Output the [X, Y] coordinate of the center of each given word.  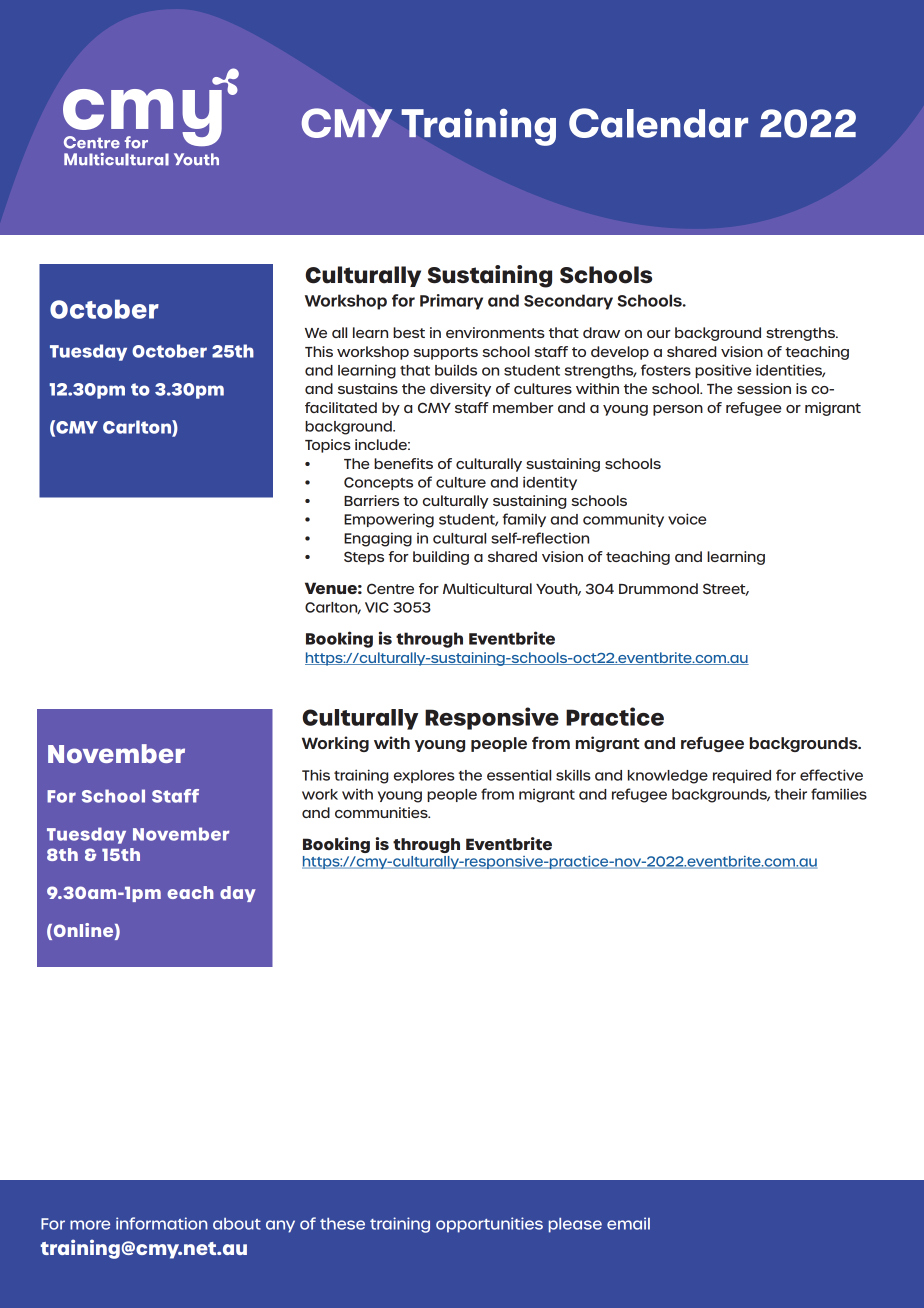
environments [495, 332]
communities [382, 812]
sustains [368, 388]
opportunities [489, 1225]
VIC [377, 607]
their [790, 794]
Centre [390, 588]
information [161, 1223]
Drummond [658, 588]
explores [424, 776]
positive [723, 371]
